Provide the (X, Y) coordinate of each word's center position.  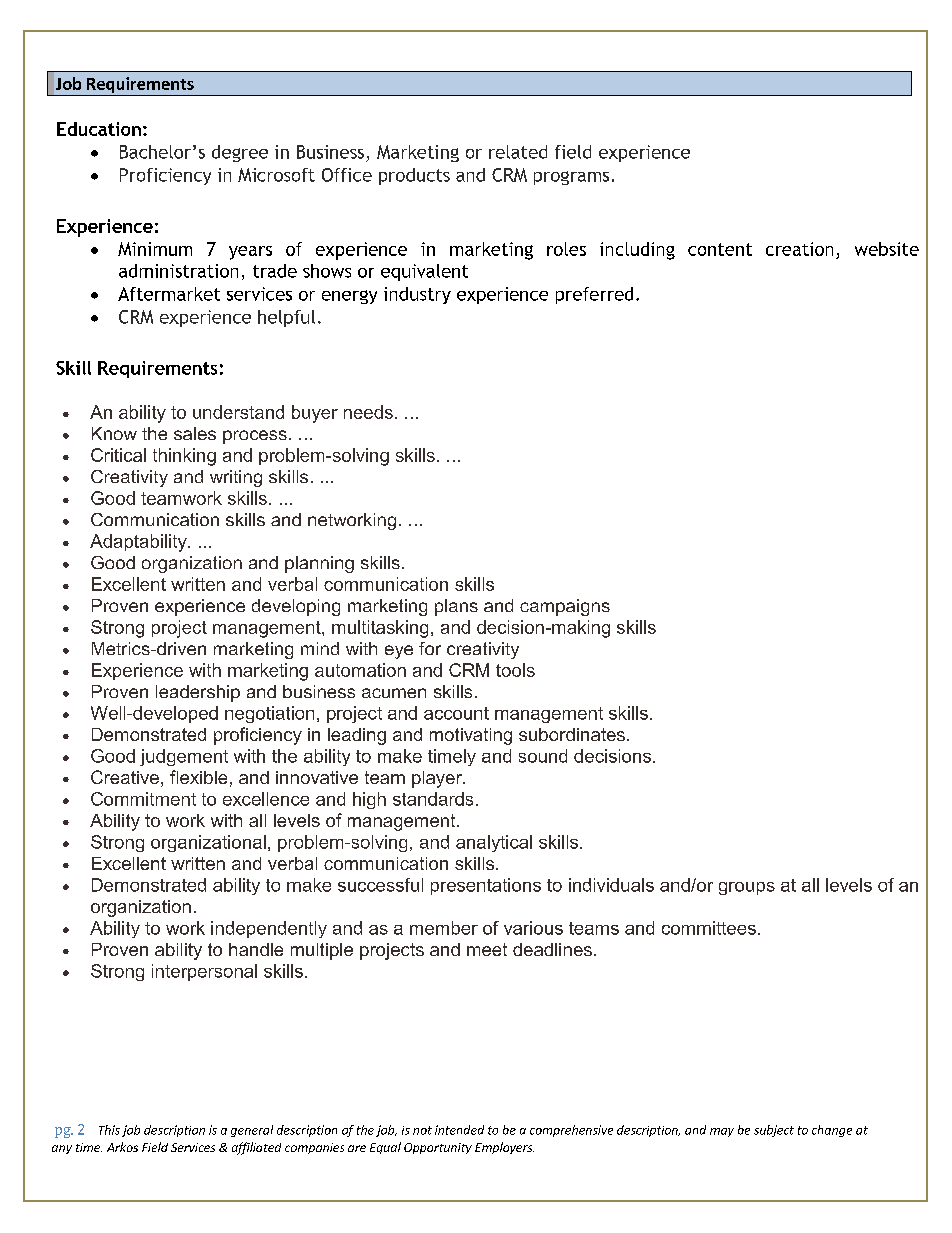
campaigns (565, 607)
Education (99, 129)
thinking (184, 457)
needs (368, 412)
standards (433, 799)
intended (459, 1130)
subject (774, 1131)
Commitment (143, 799)
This (109, 1130)
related (518, 152)
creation (799, 249)
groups (747, 888)
